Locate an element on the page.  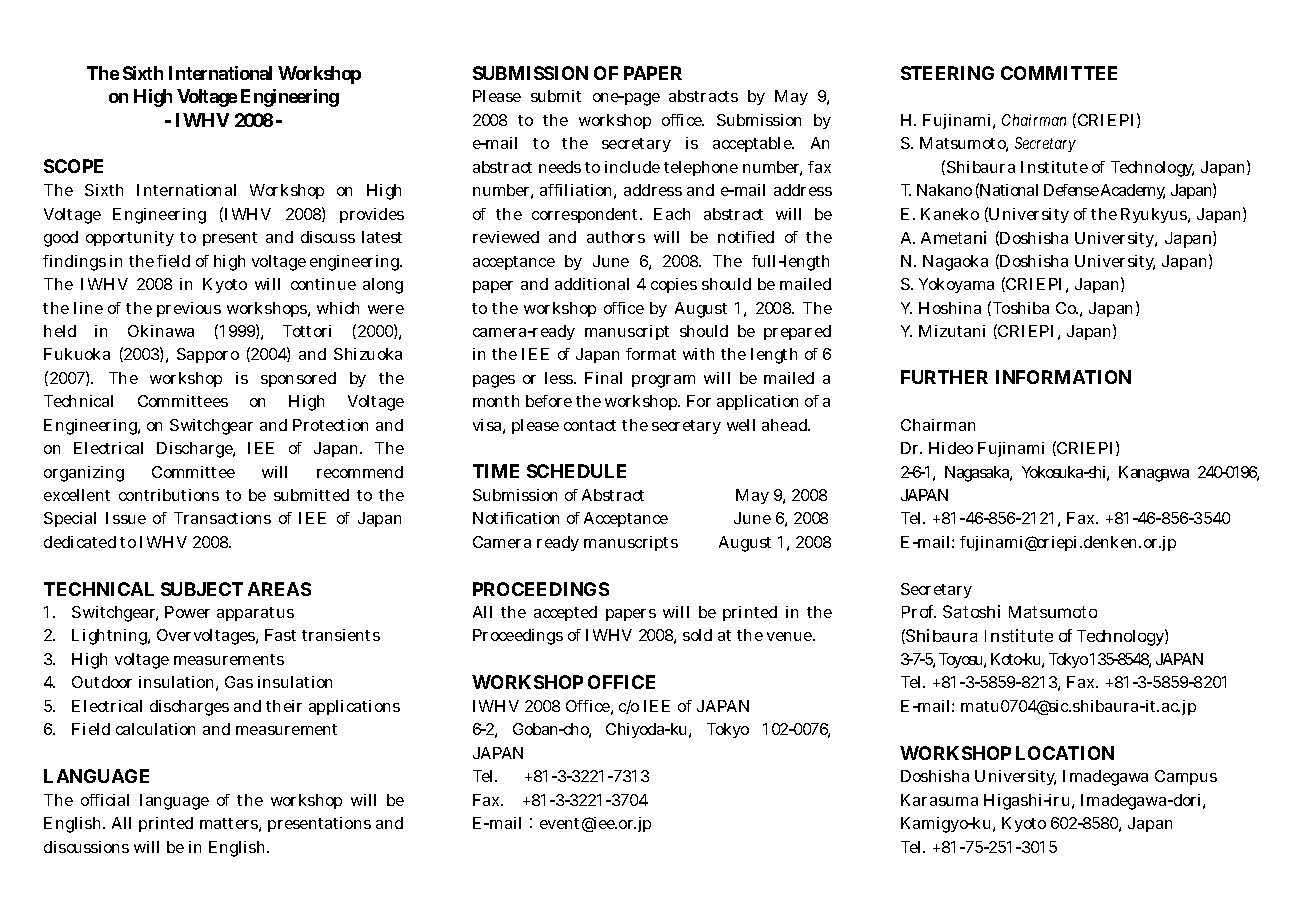
acceptable is located at coordinates (753, 144).
